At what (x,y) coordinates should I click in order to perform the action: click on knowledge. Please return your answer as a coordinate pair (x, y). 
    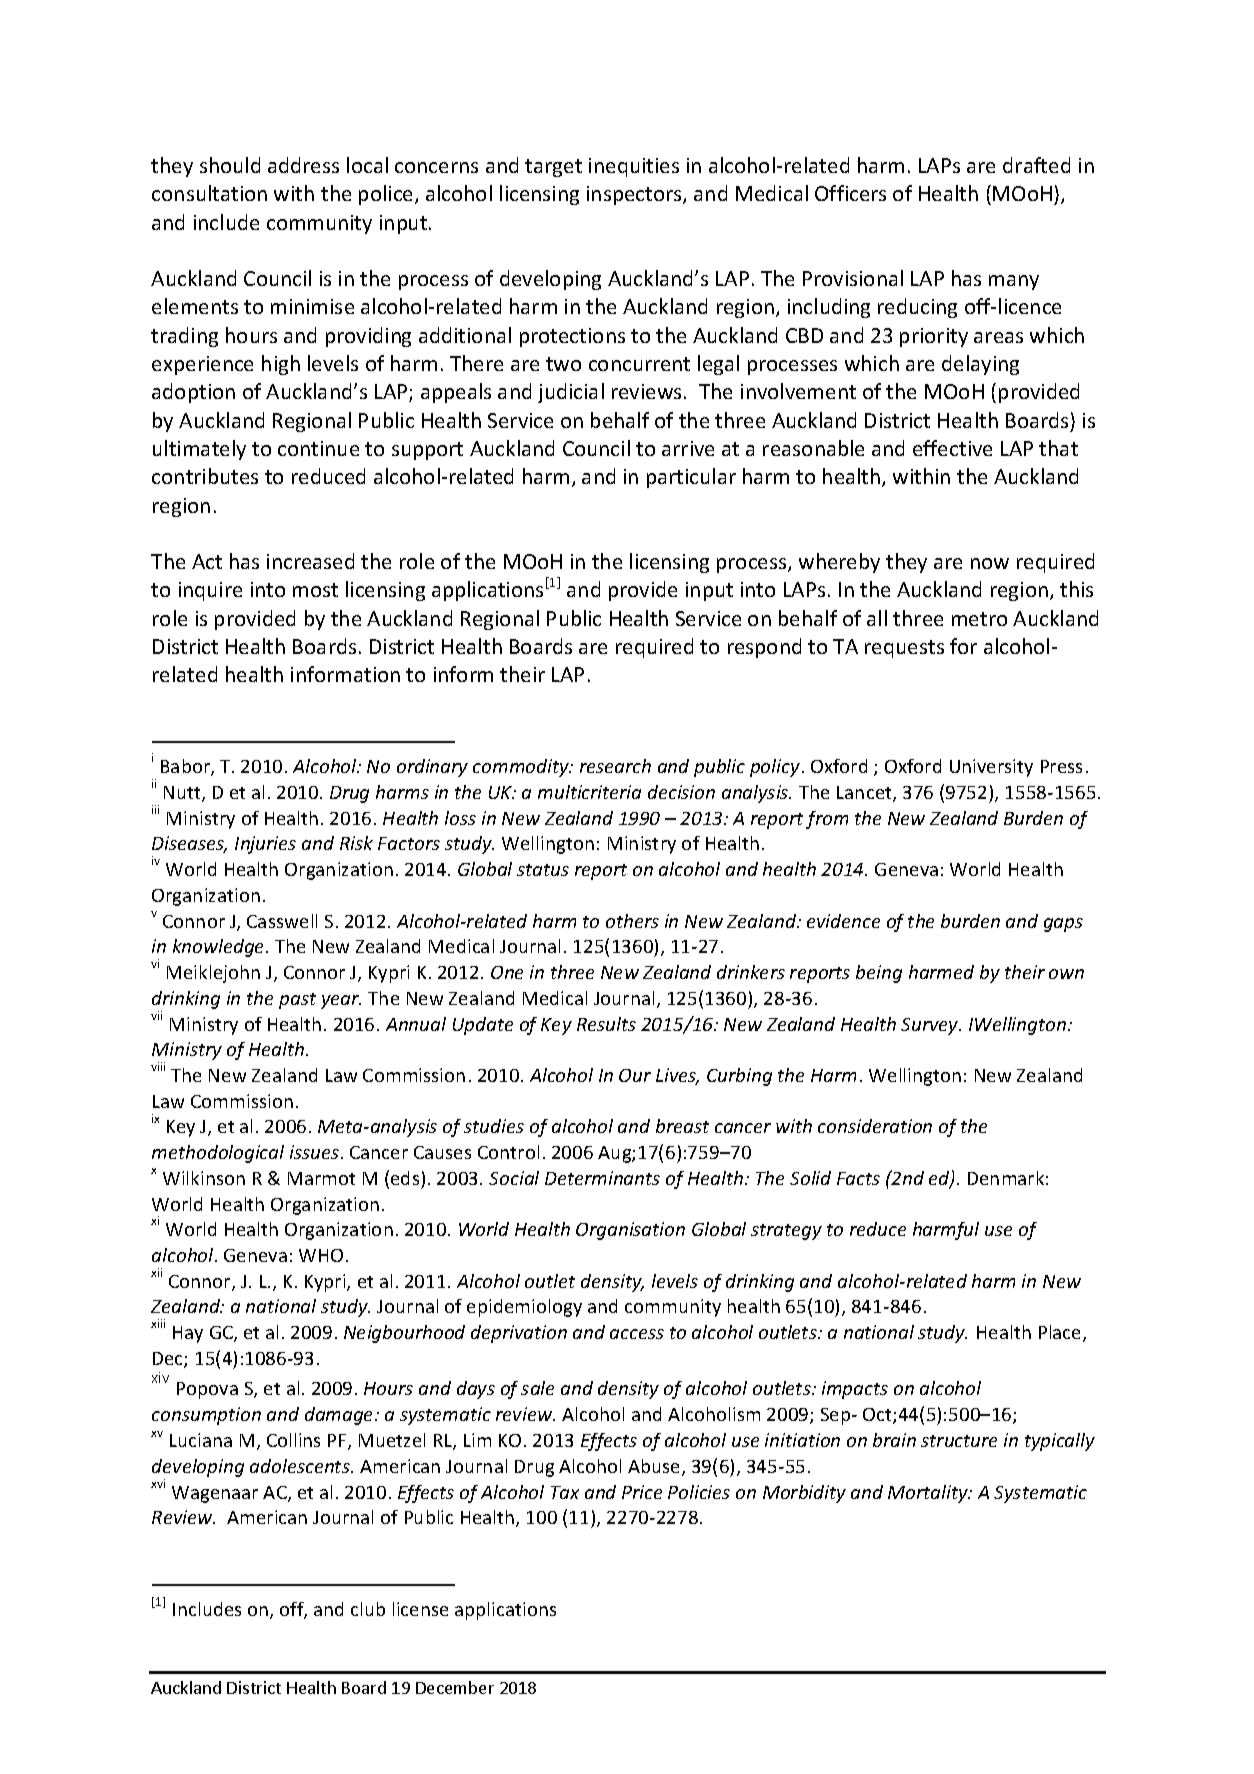
    Looking at the image, I should click on (220, 948).
